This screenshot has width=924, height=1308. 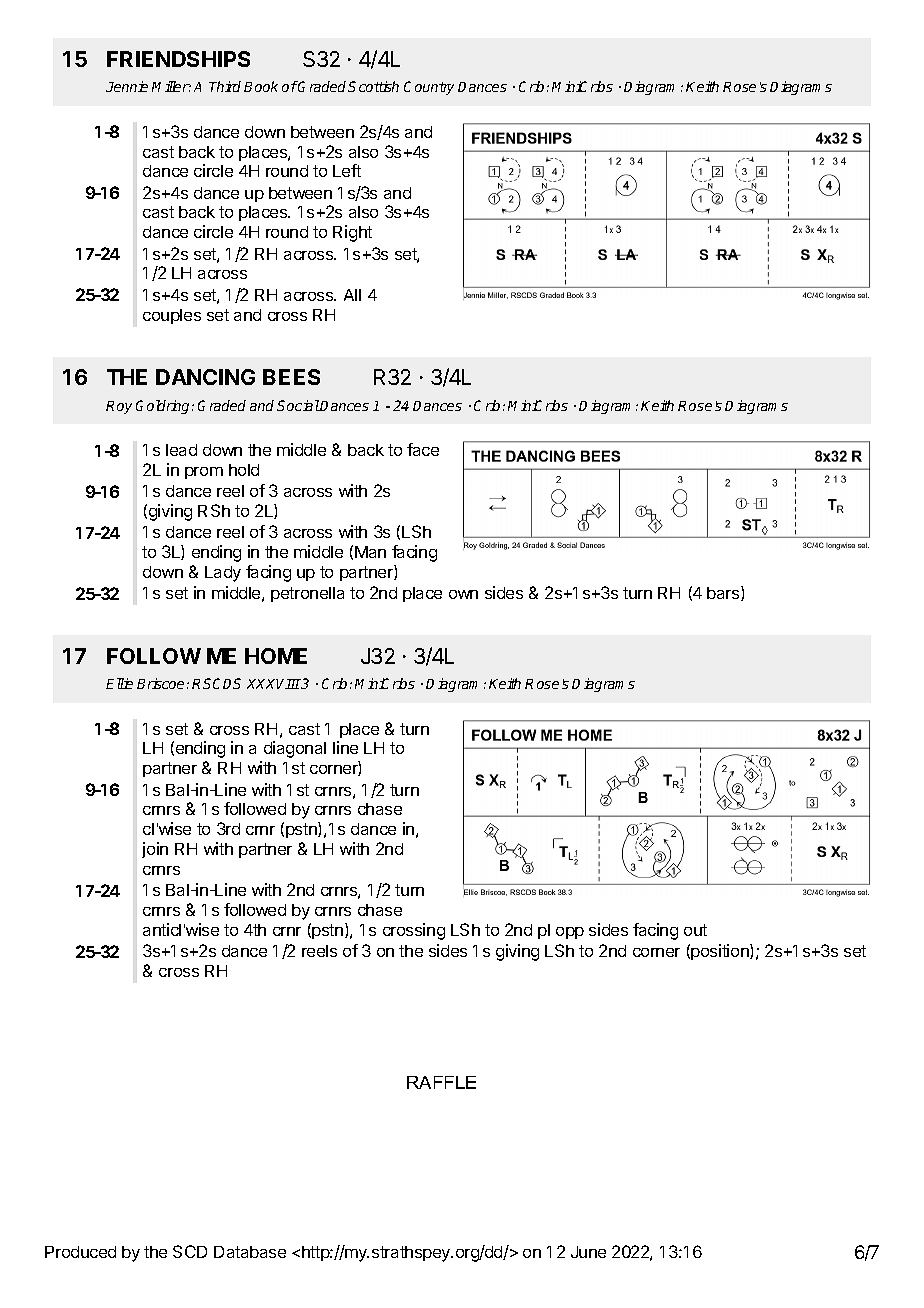 What do you see at coordinates (171, 86) in the screenshot?
I see `Miller` at bounding box center [171, 86].
